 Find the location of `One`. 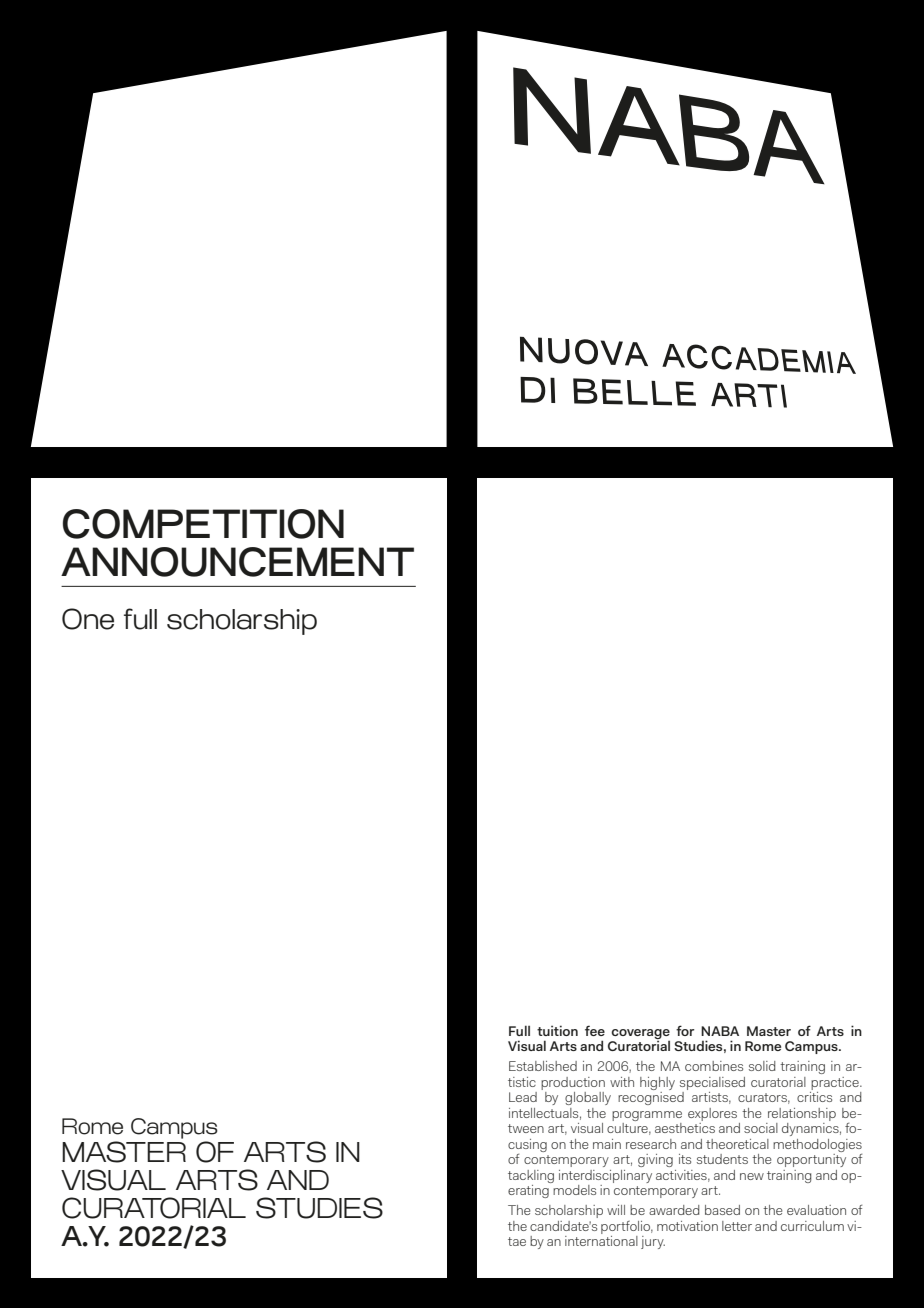

One is located at coordinates (88, 619).
